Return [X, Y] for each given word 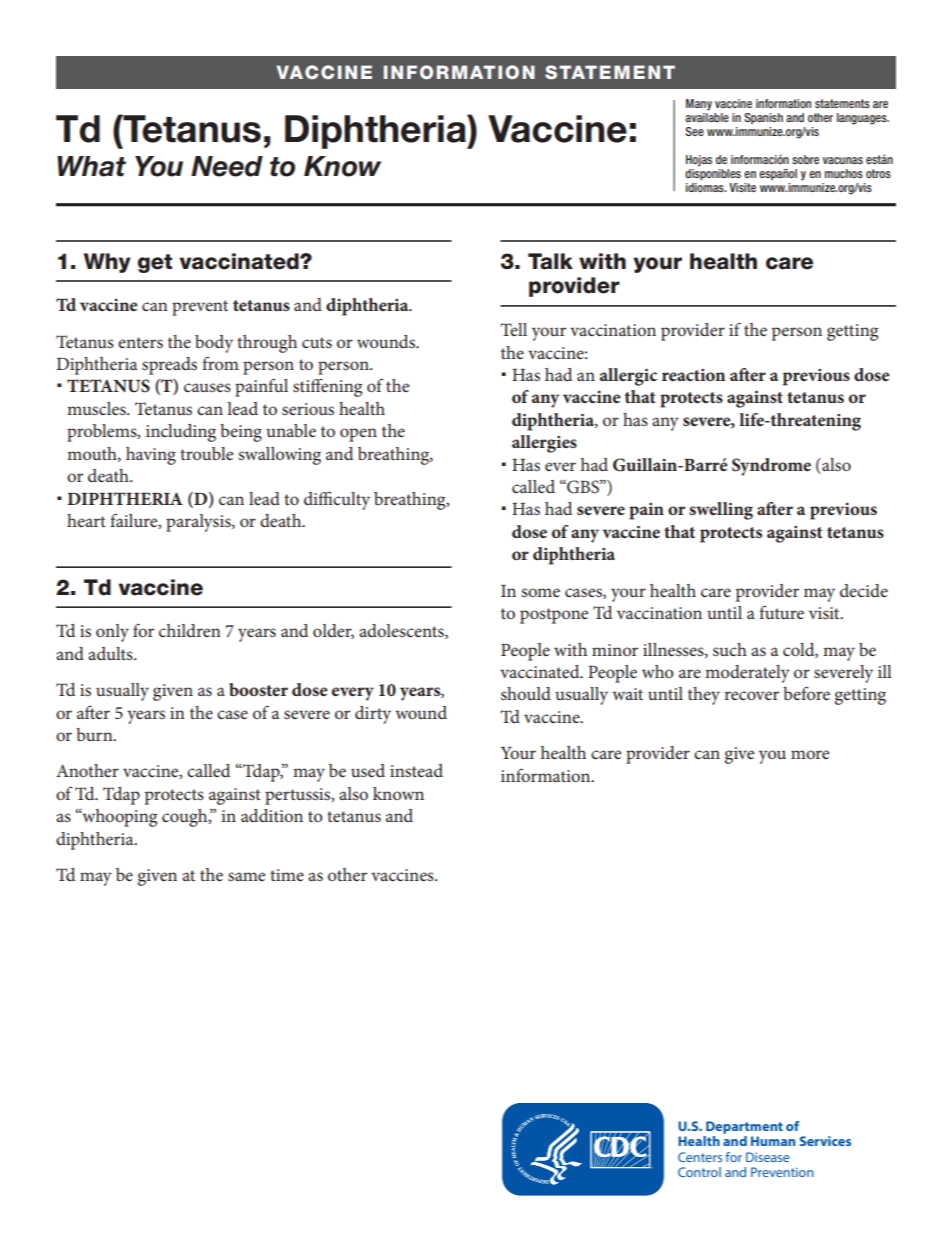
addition [272, 815]
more [810, 754]
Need [227, 166]
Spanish [763, 118]
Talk [550, 261]
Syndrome [771, 467]
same [246, 876]
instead [416, 770]
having [151, 456]
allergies [544, 444]
